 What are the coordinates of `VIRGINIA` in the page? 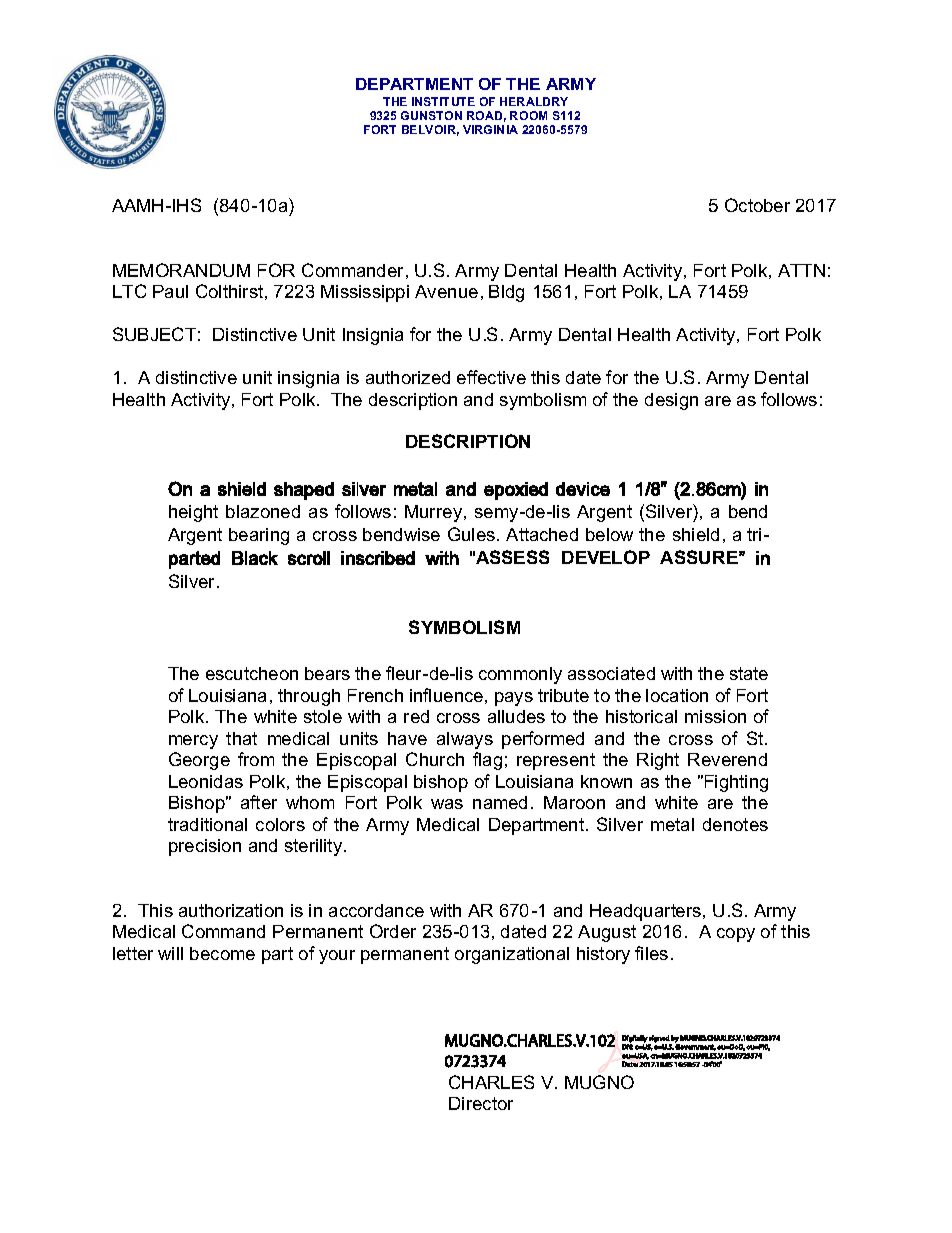 It's located at (490, 129).
